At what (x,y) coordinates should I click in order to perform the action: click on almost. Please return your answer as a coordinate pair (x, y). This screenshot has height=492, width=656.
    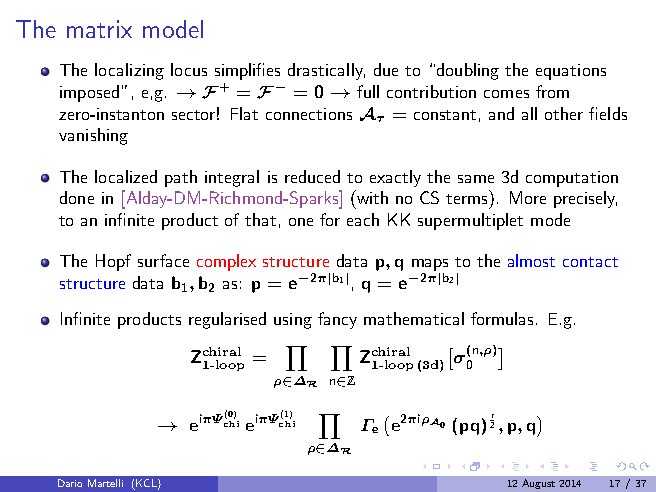
    Looking at the image, I should click on (531, 260).
